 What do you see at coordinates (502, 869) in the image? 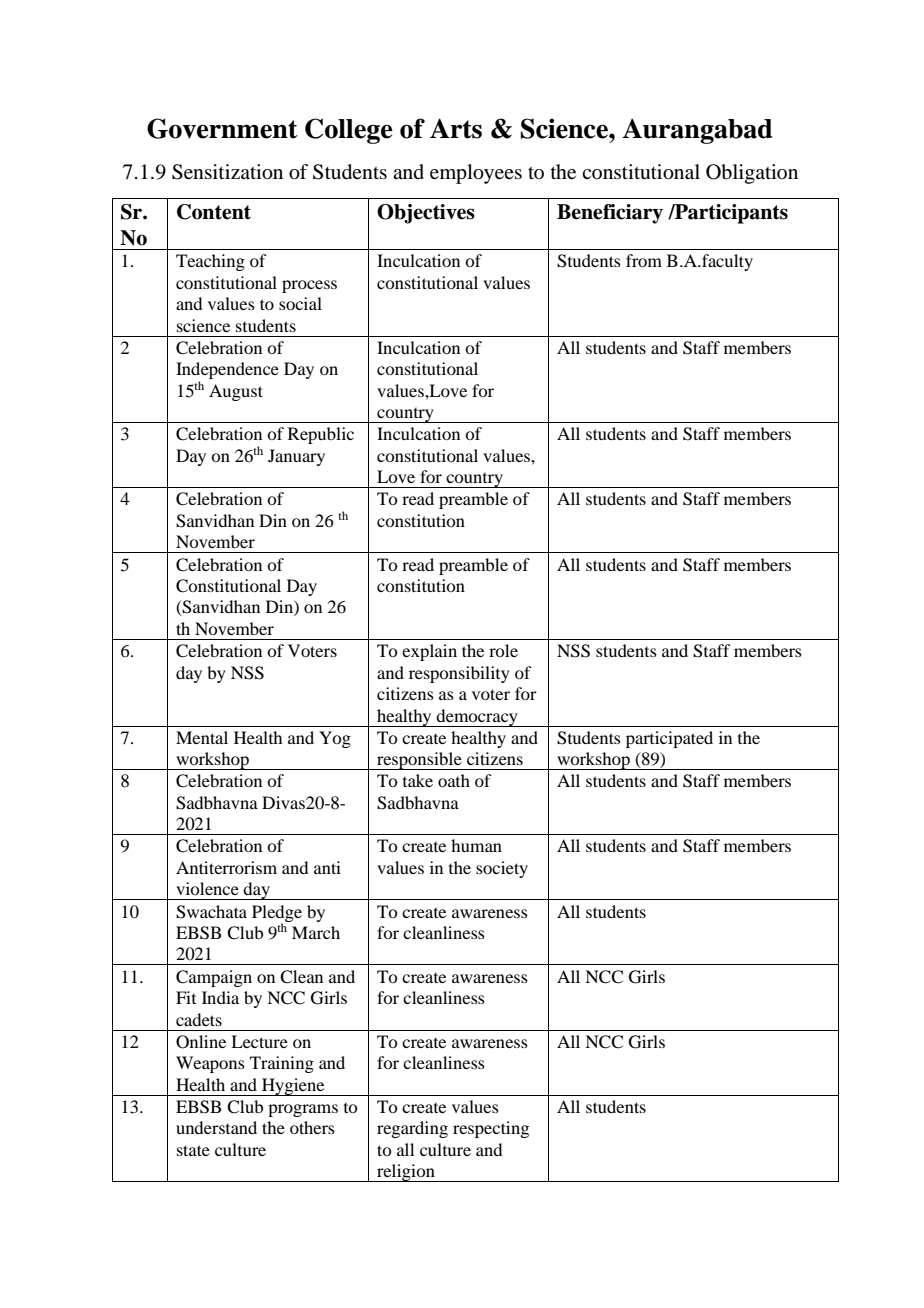
I see `society` at bounding box center [502, 869].
